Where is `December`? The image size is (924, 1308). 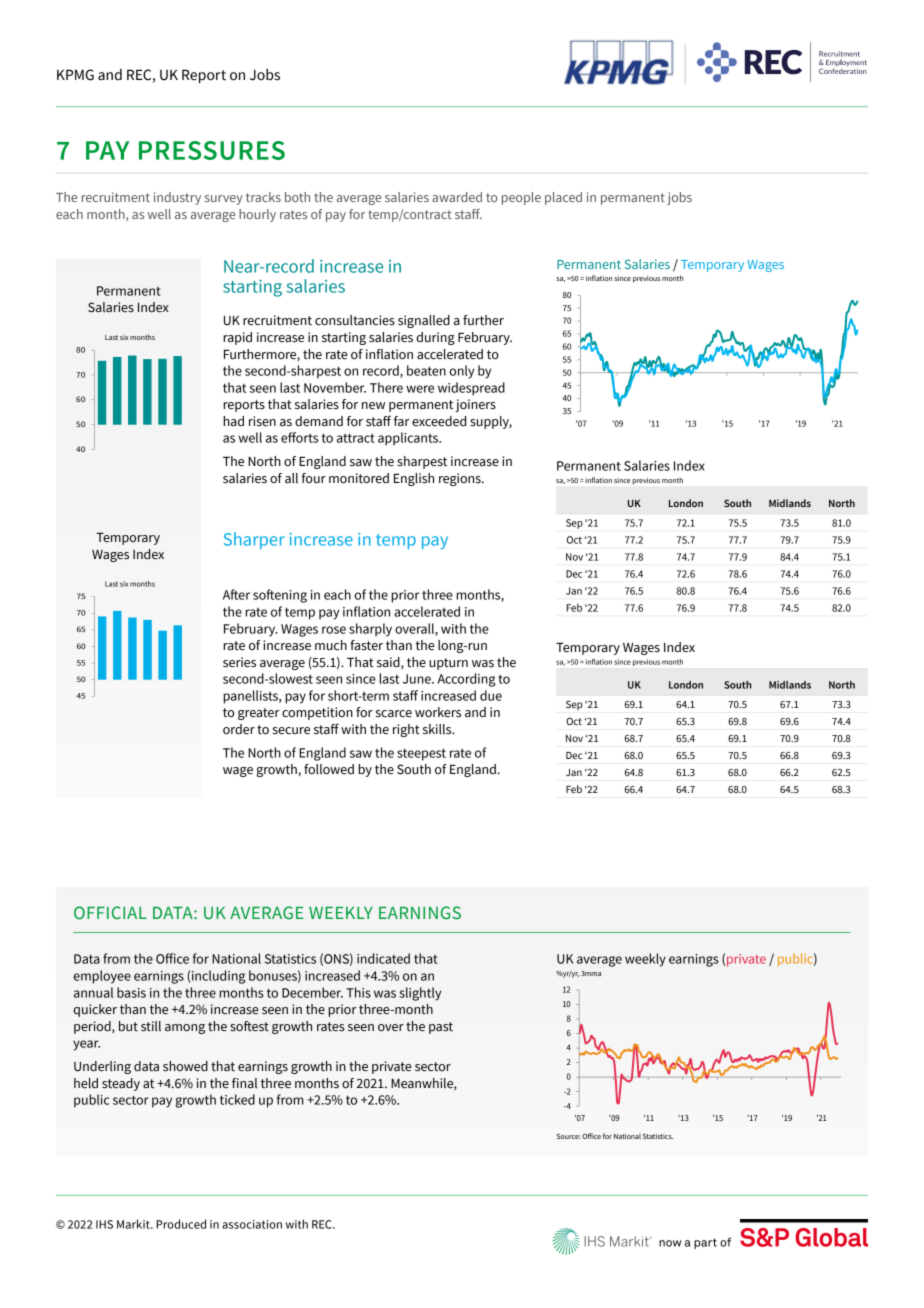
December is located at coordinates (312, 992).
